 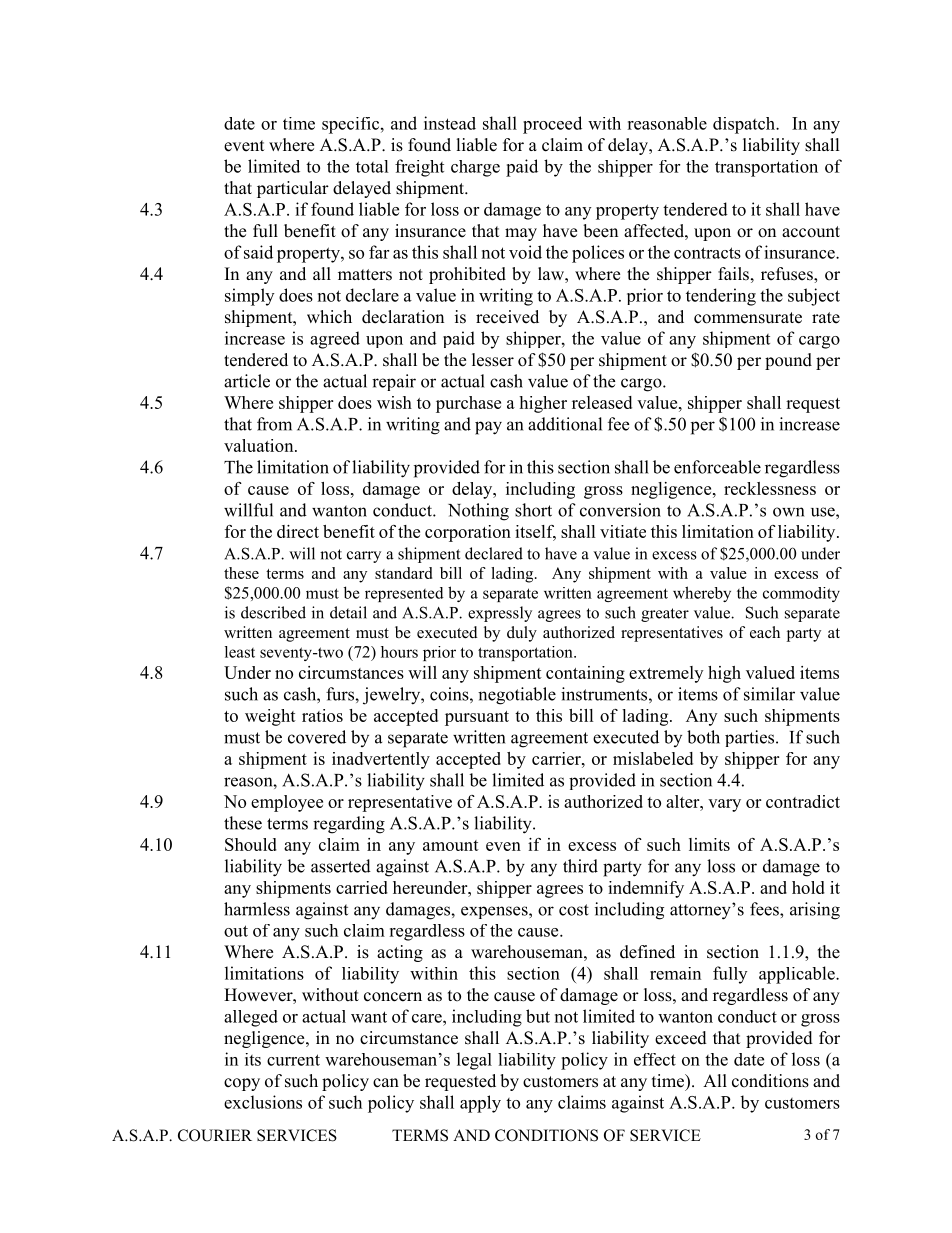 I want to click on carrier, so click(x=557, y=758).
